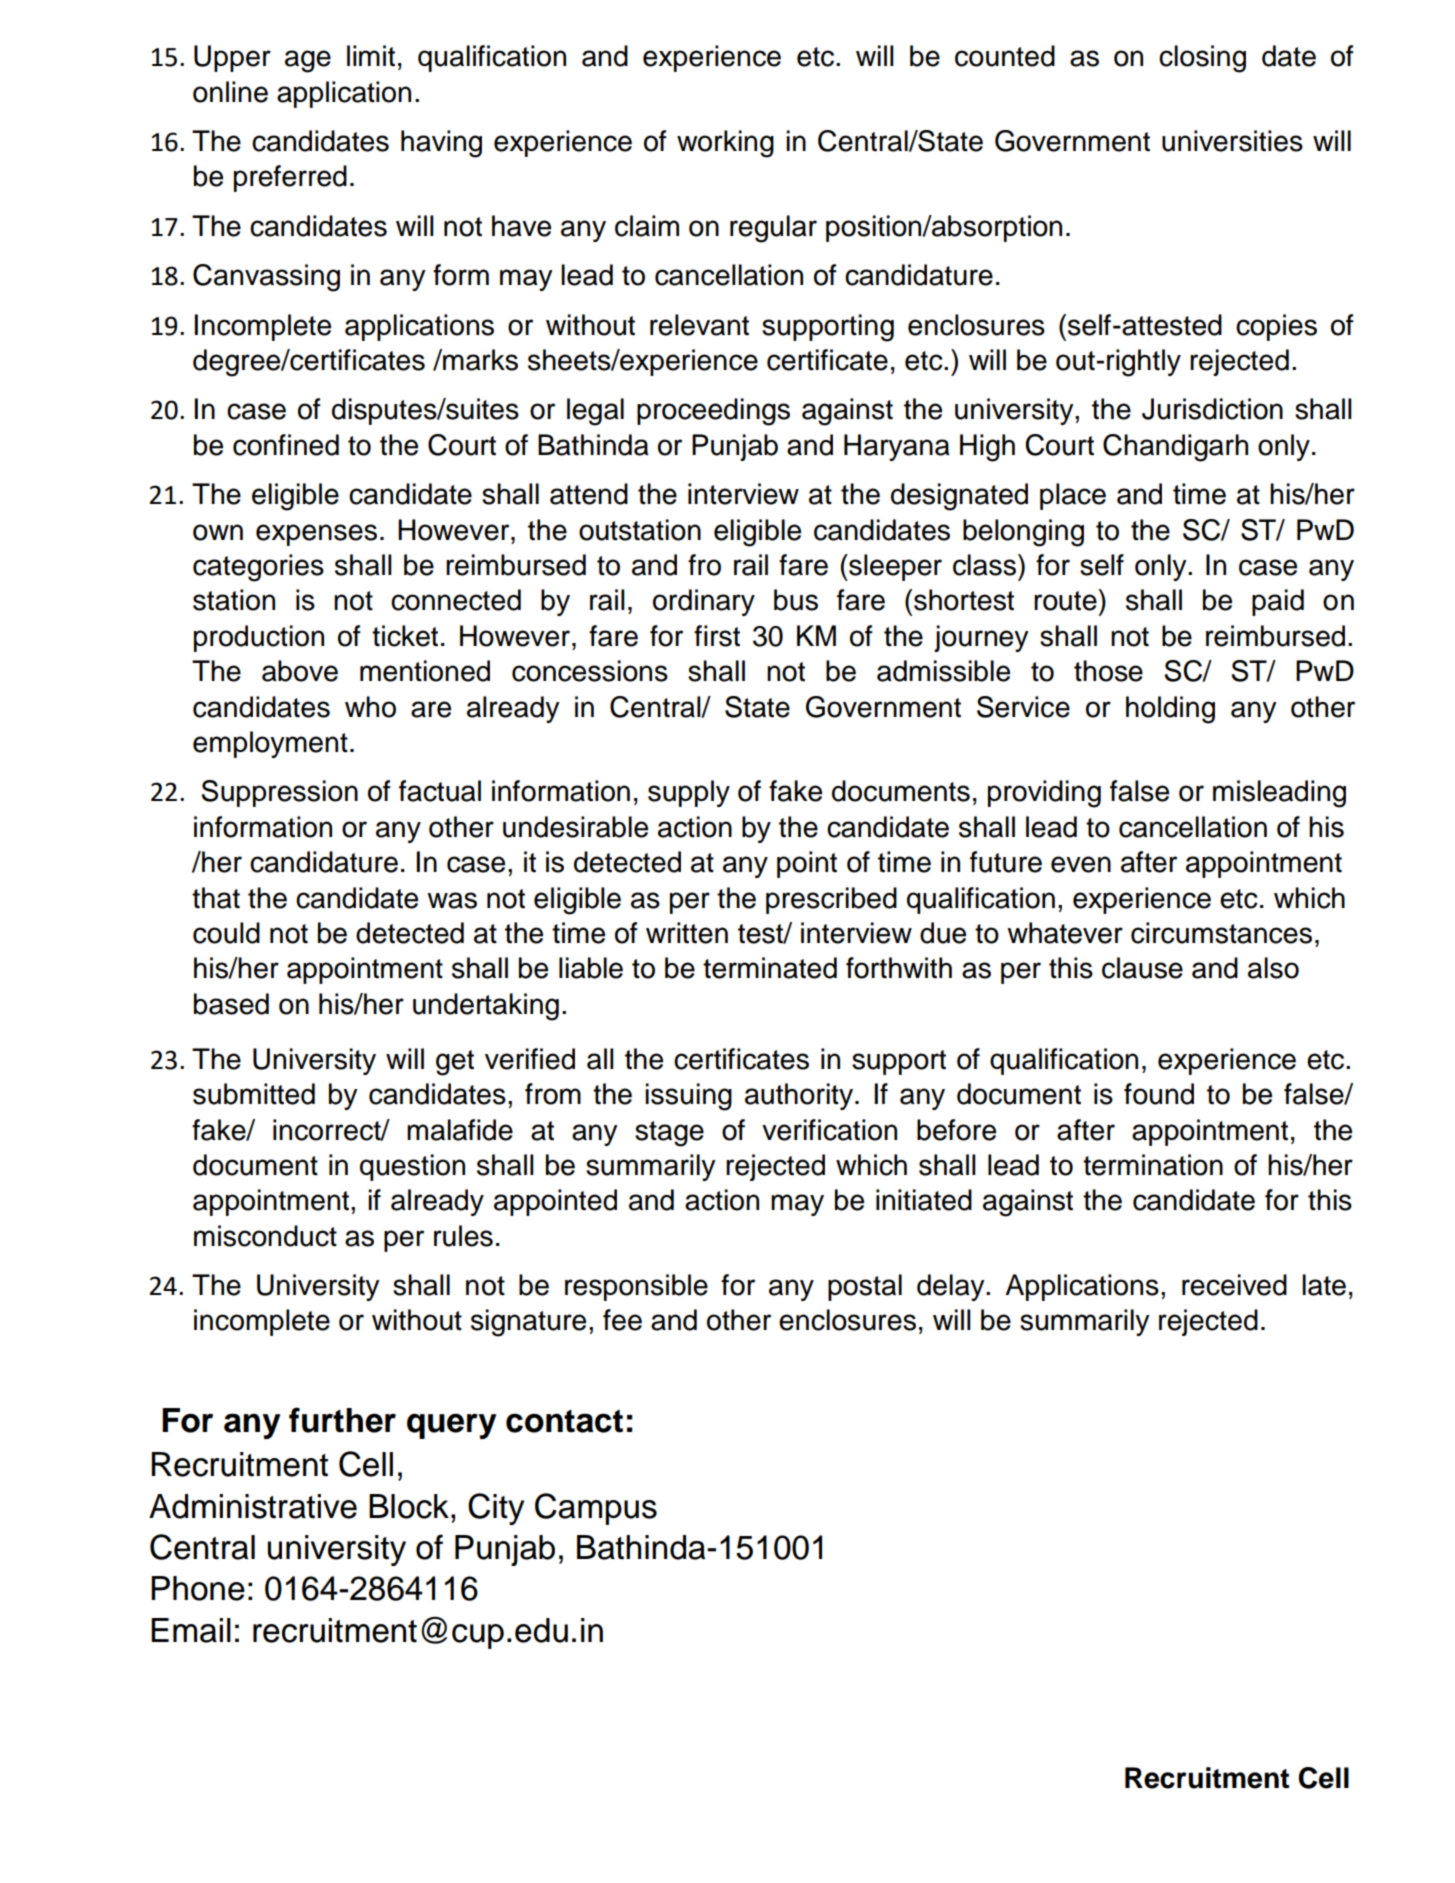  I want to click on Phone, so click(198, 1588).
